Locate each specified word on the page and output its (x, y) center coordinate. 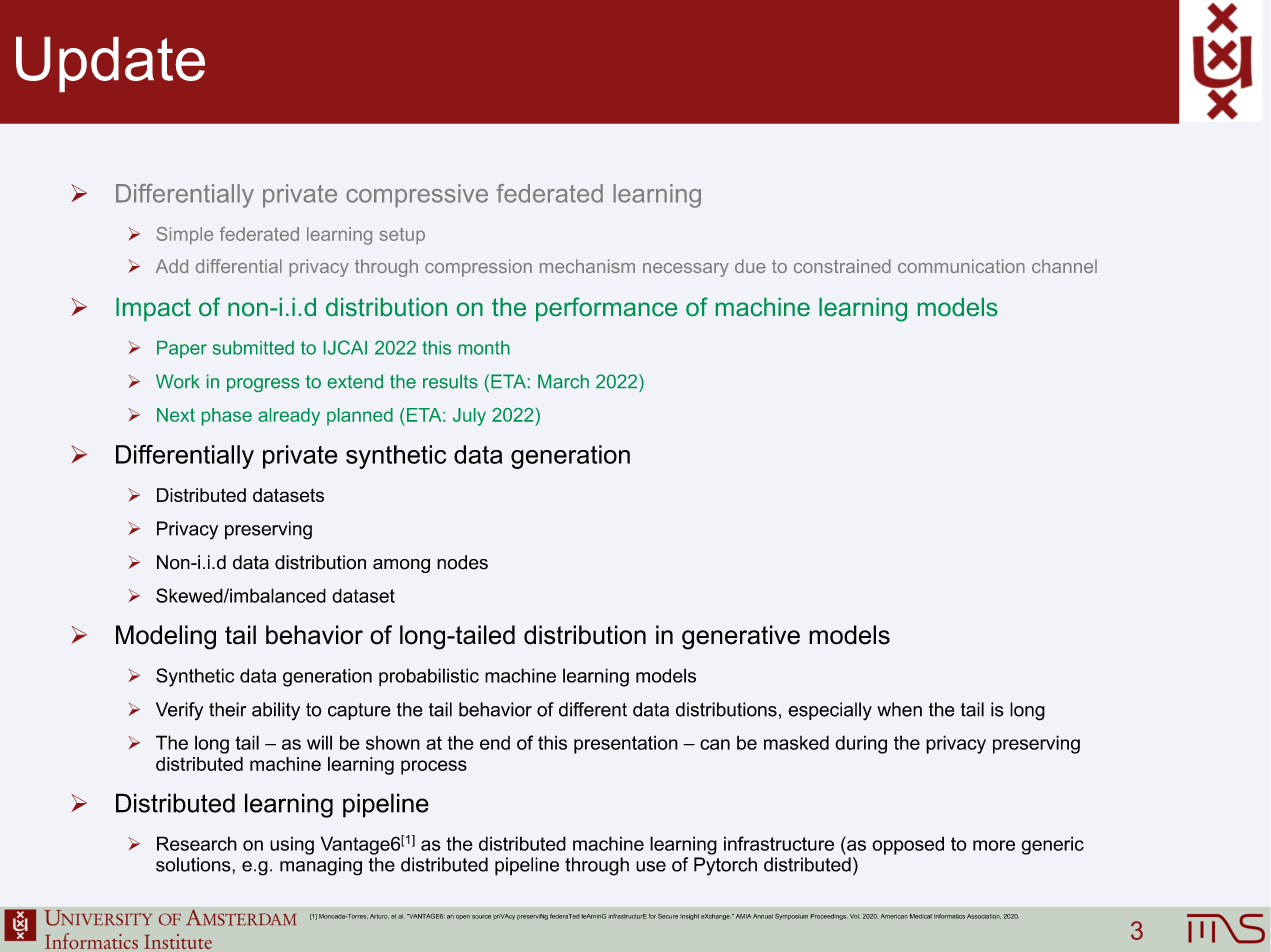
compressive (417, 196)
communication (961, 266)
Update (110, 64)
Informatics (949, 916)
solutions (194, 864)
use (651, 866)
